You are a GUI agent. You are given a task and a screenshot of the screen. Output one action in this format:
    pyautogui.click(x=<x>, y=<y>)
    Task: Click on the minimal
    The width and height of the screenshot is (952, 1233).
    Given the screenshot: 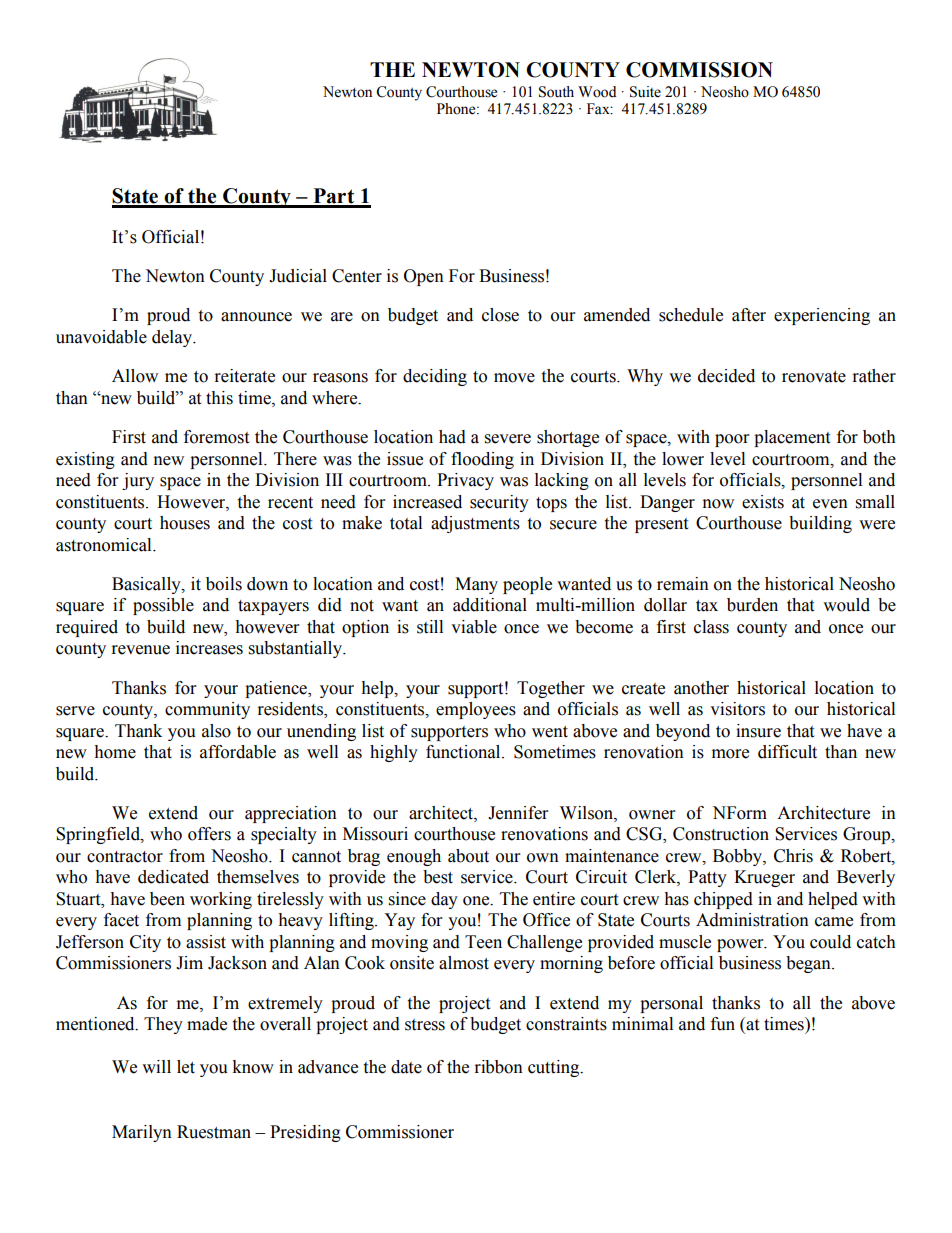 What is the action you would take?
    pyautogui.click(x=642, y=1024)
